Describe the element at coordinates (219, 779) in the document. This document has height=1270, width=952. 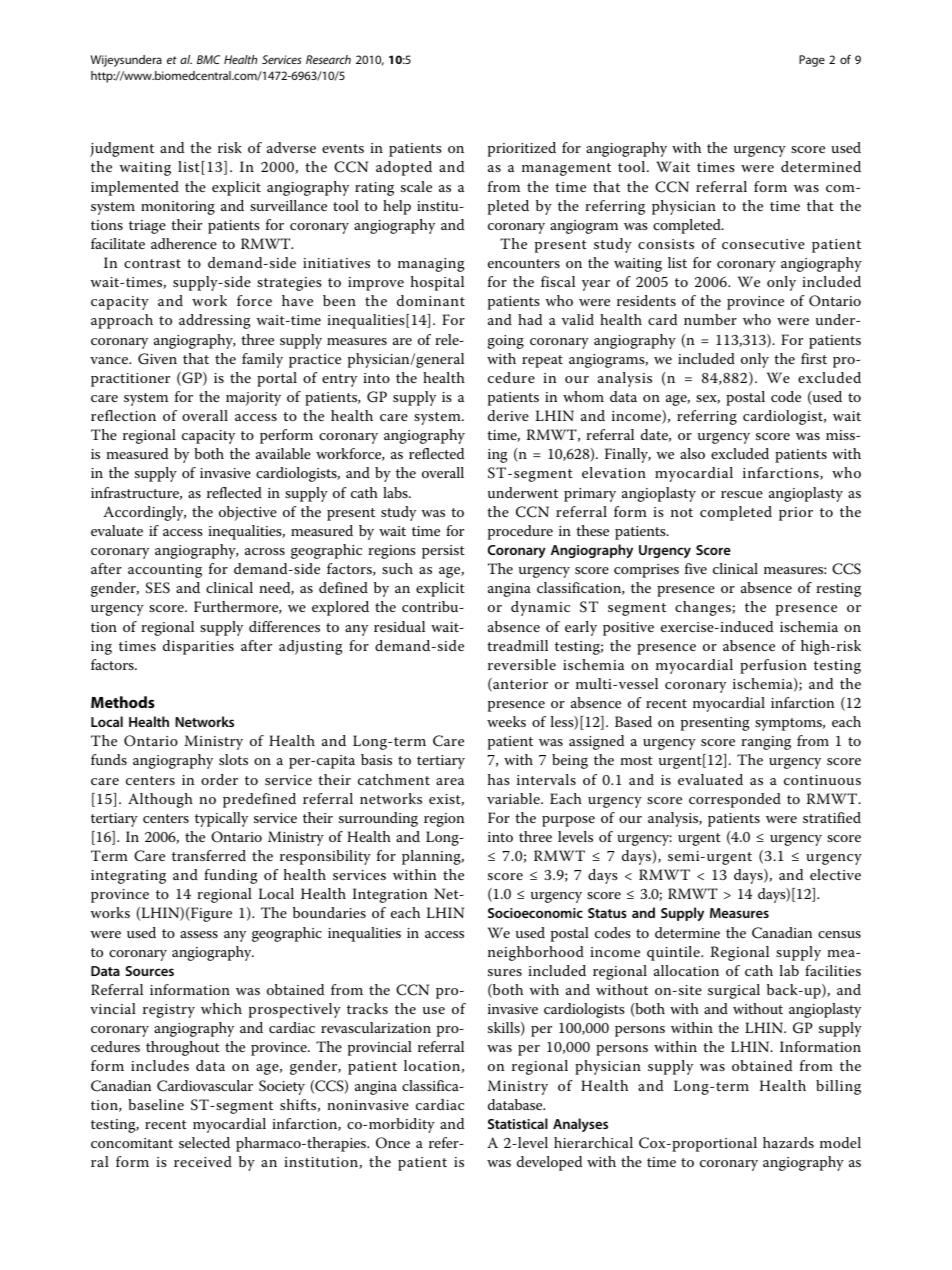
I see `order` at that location.
